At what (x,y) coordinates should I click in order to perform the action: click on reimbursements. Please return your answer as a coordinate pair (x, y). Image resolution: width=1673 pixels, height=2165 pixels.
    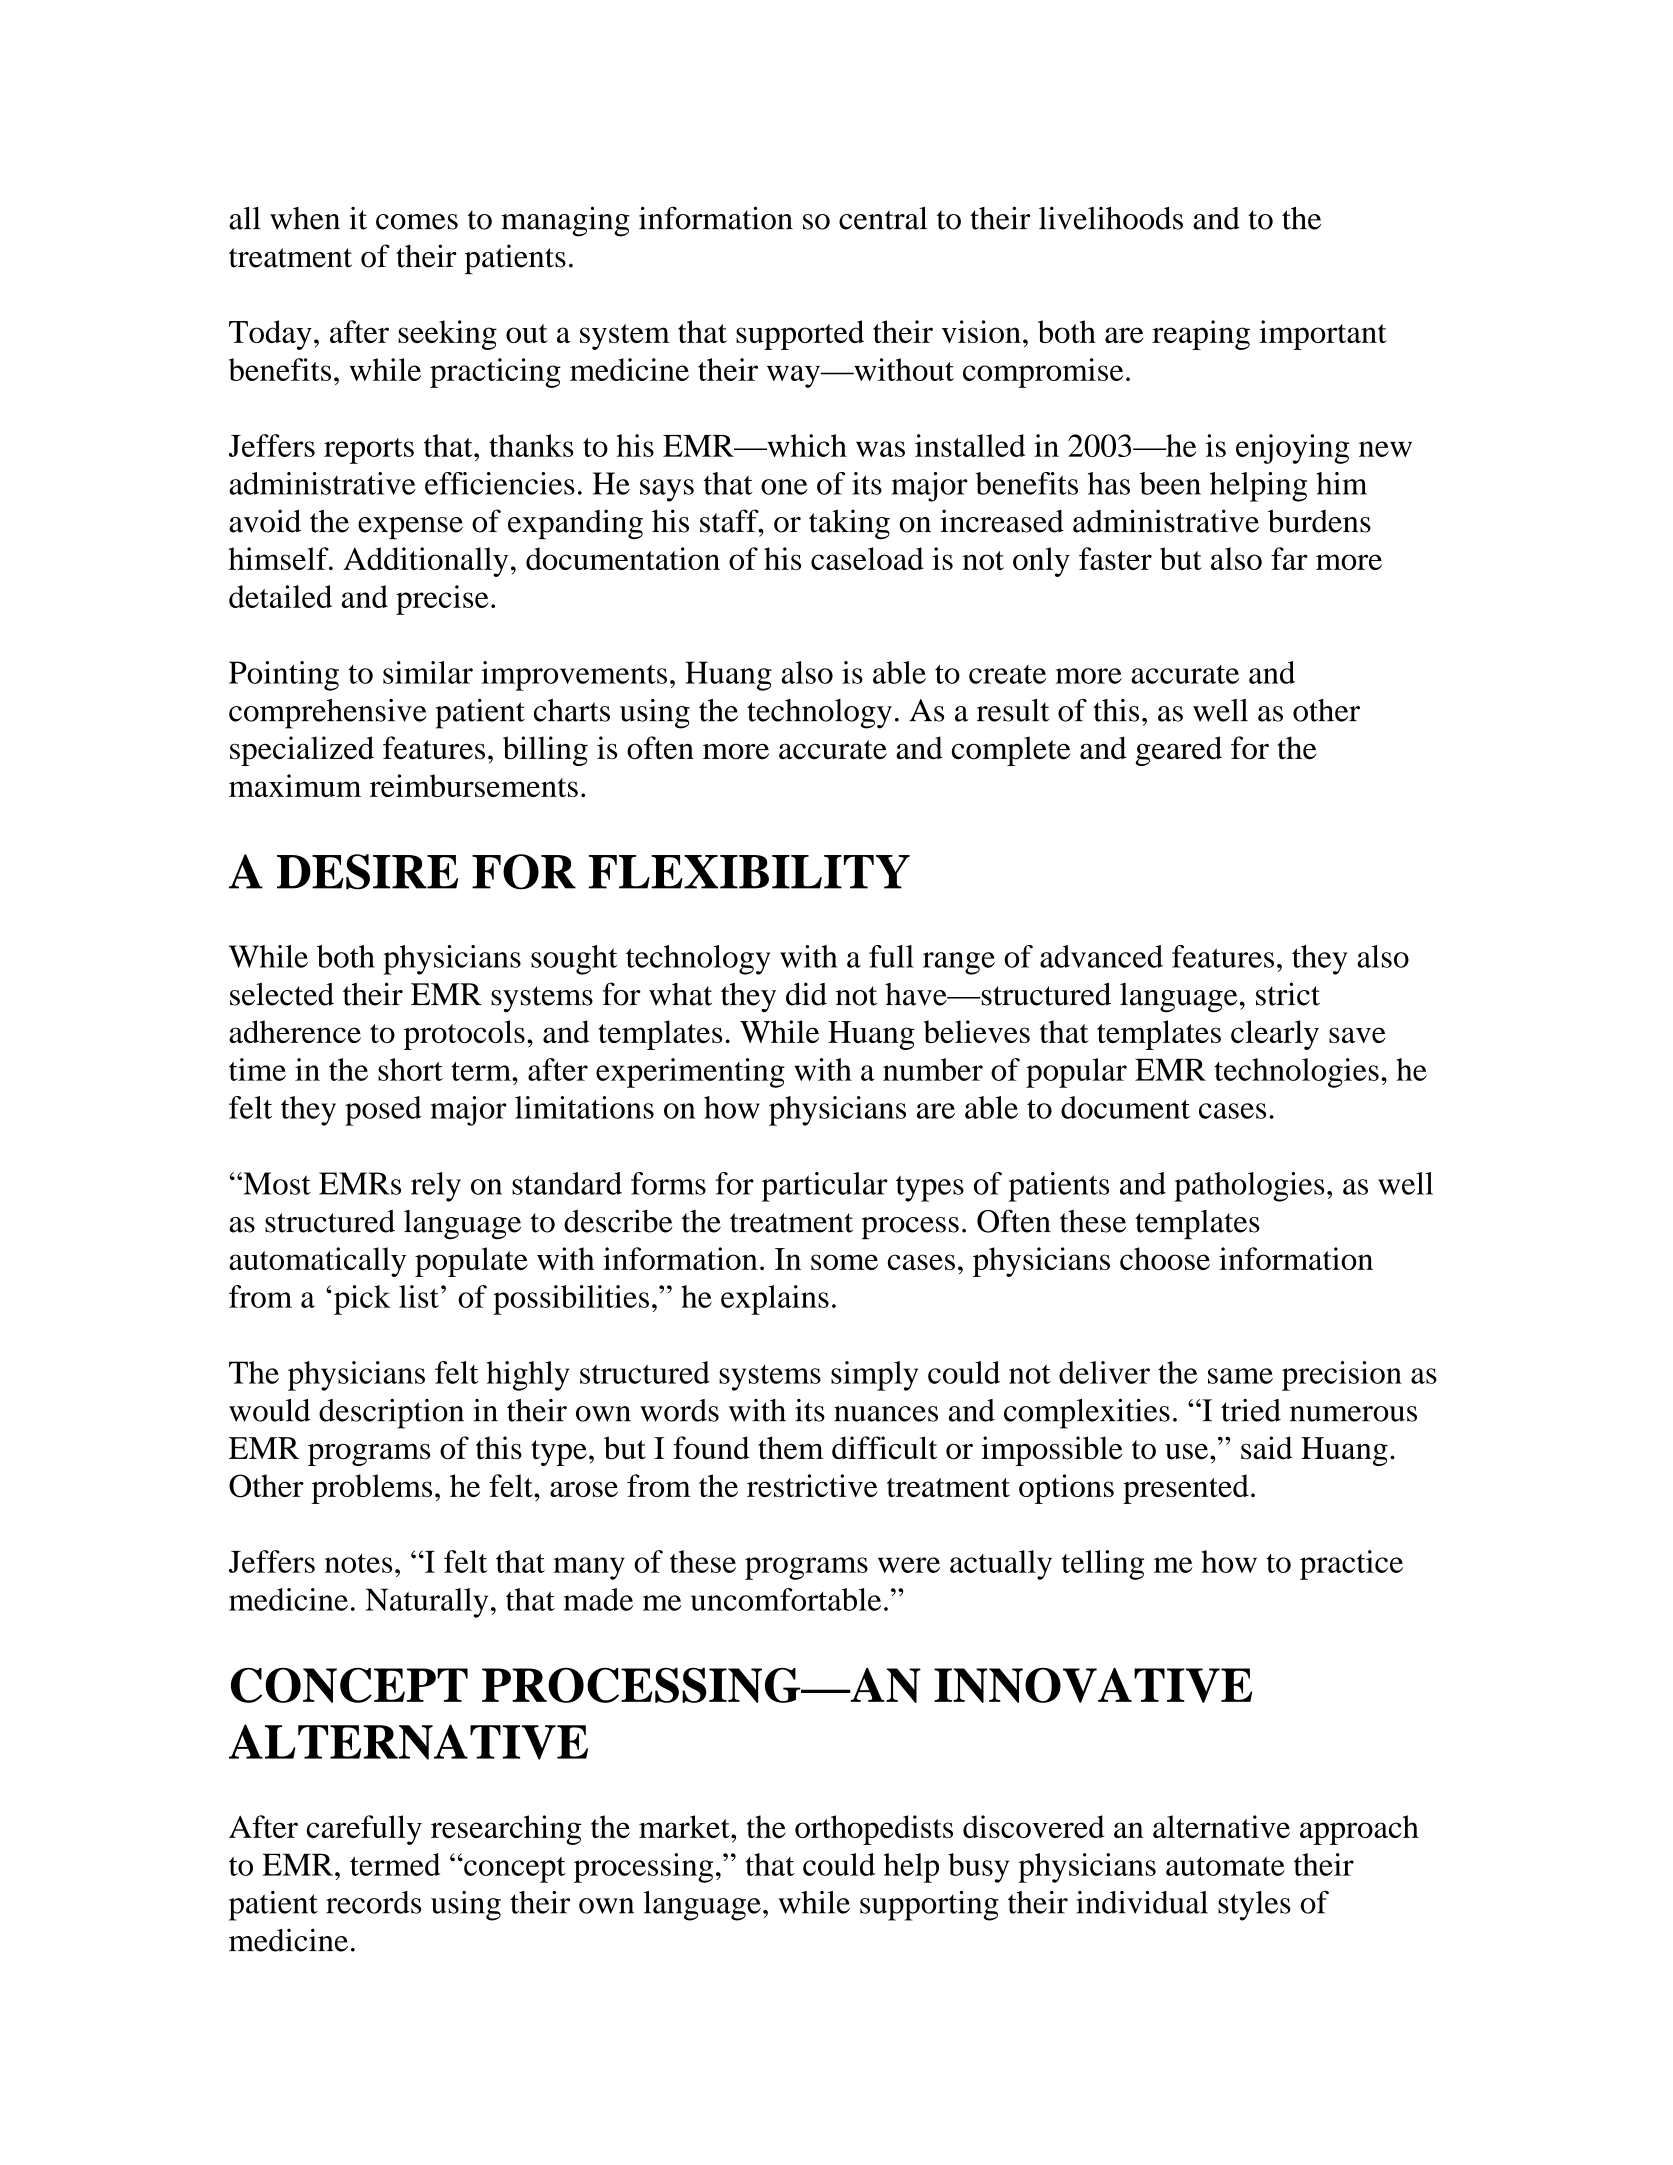
    Looking at the image, I should click on (474, 785).
